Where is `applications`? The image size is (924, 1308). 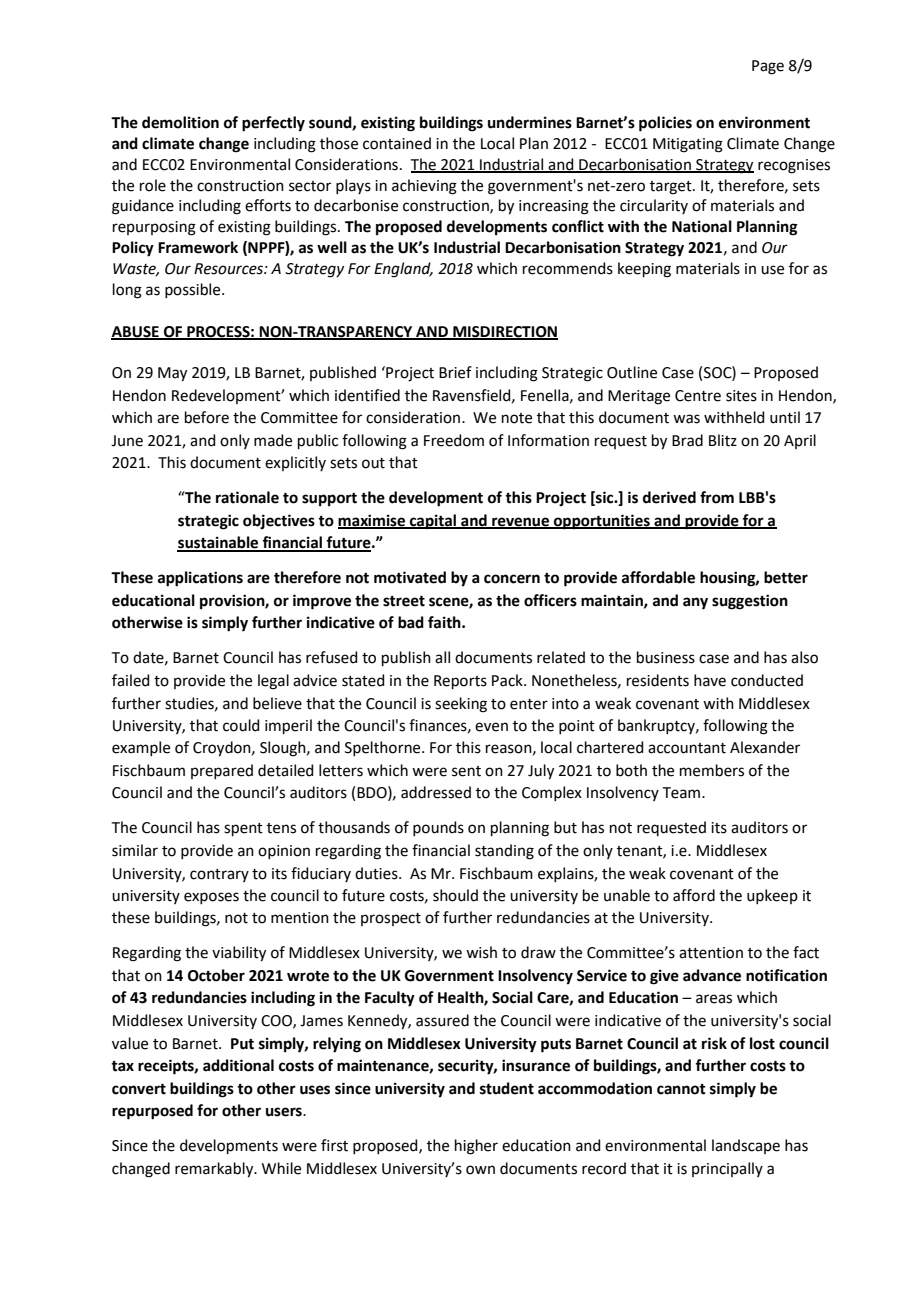
applications is located at coordinates (200, 579).
